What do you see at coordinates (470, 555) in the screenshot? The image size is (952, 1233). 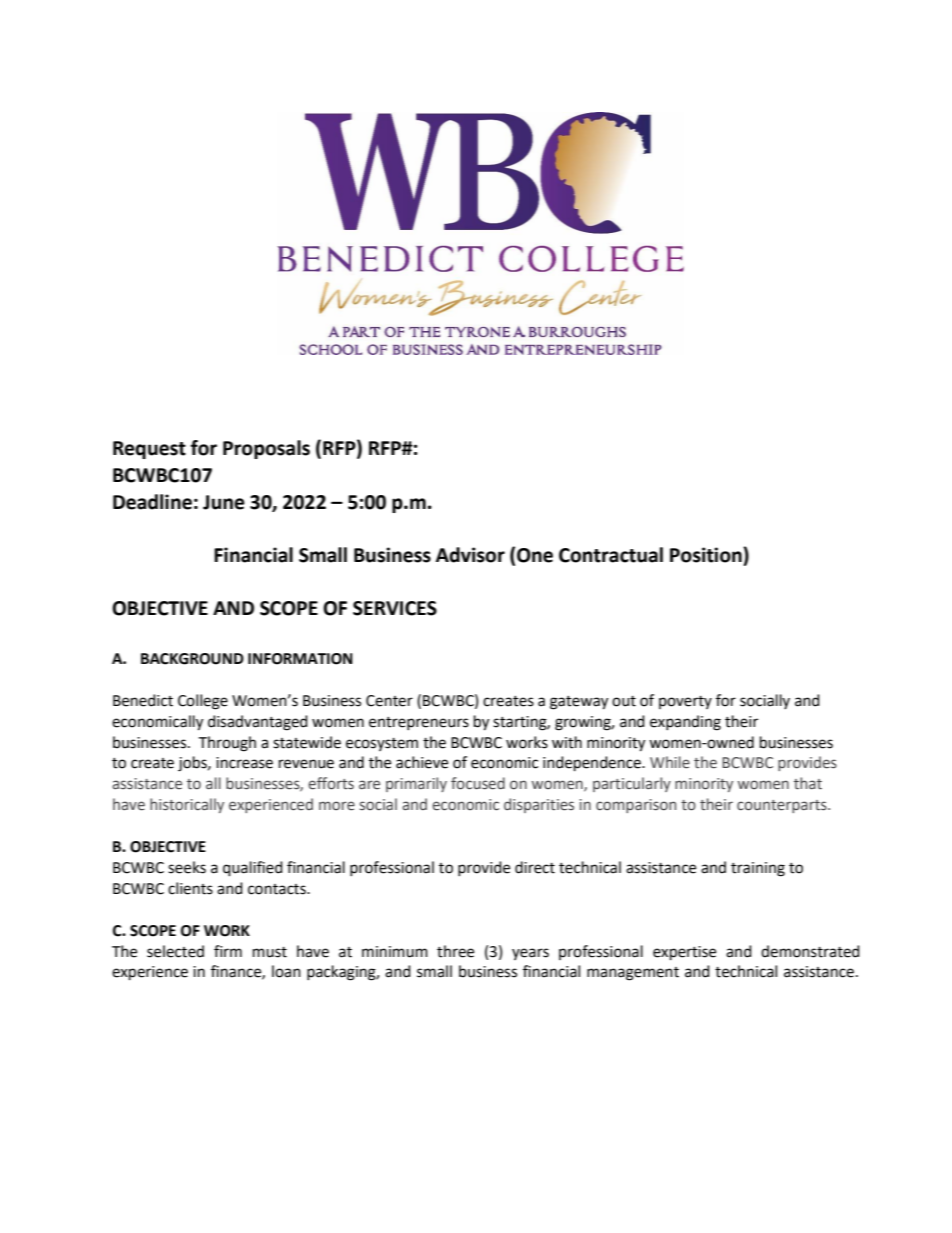 I see `Advisor` at bounding box center [470, 555].
